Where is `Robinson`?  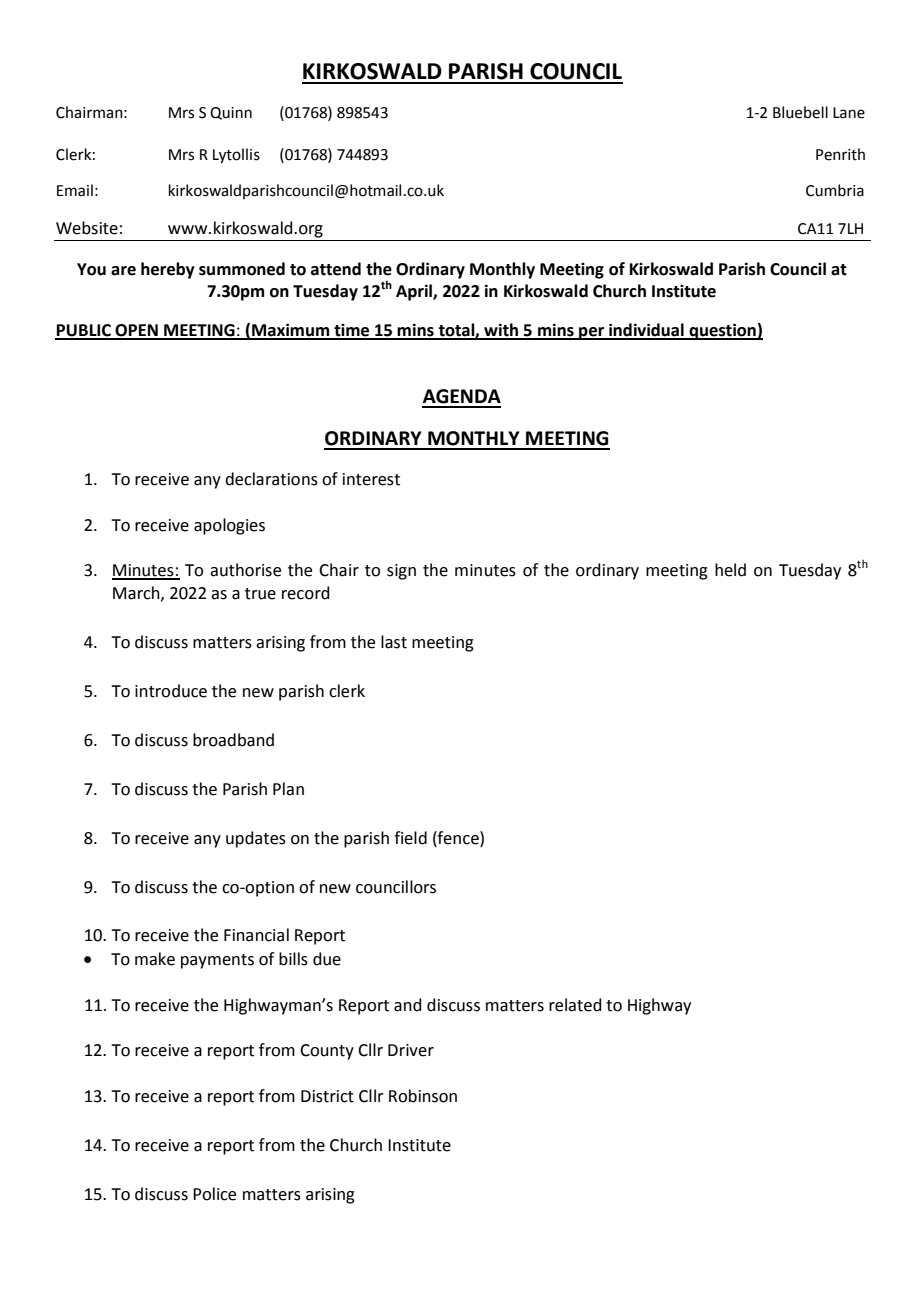 Robinson is located at coordinates (423, 1096).
